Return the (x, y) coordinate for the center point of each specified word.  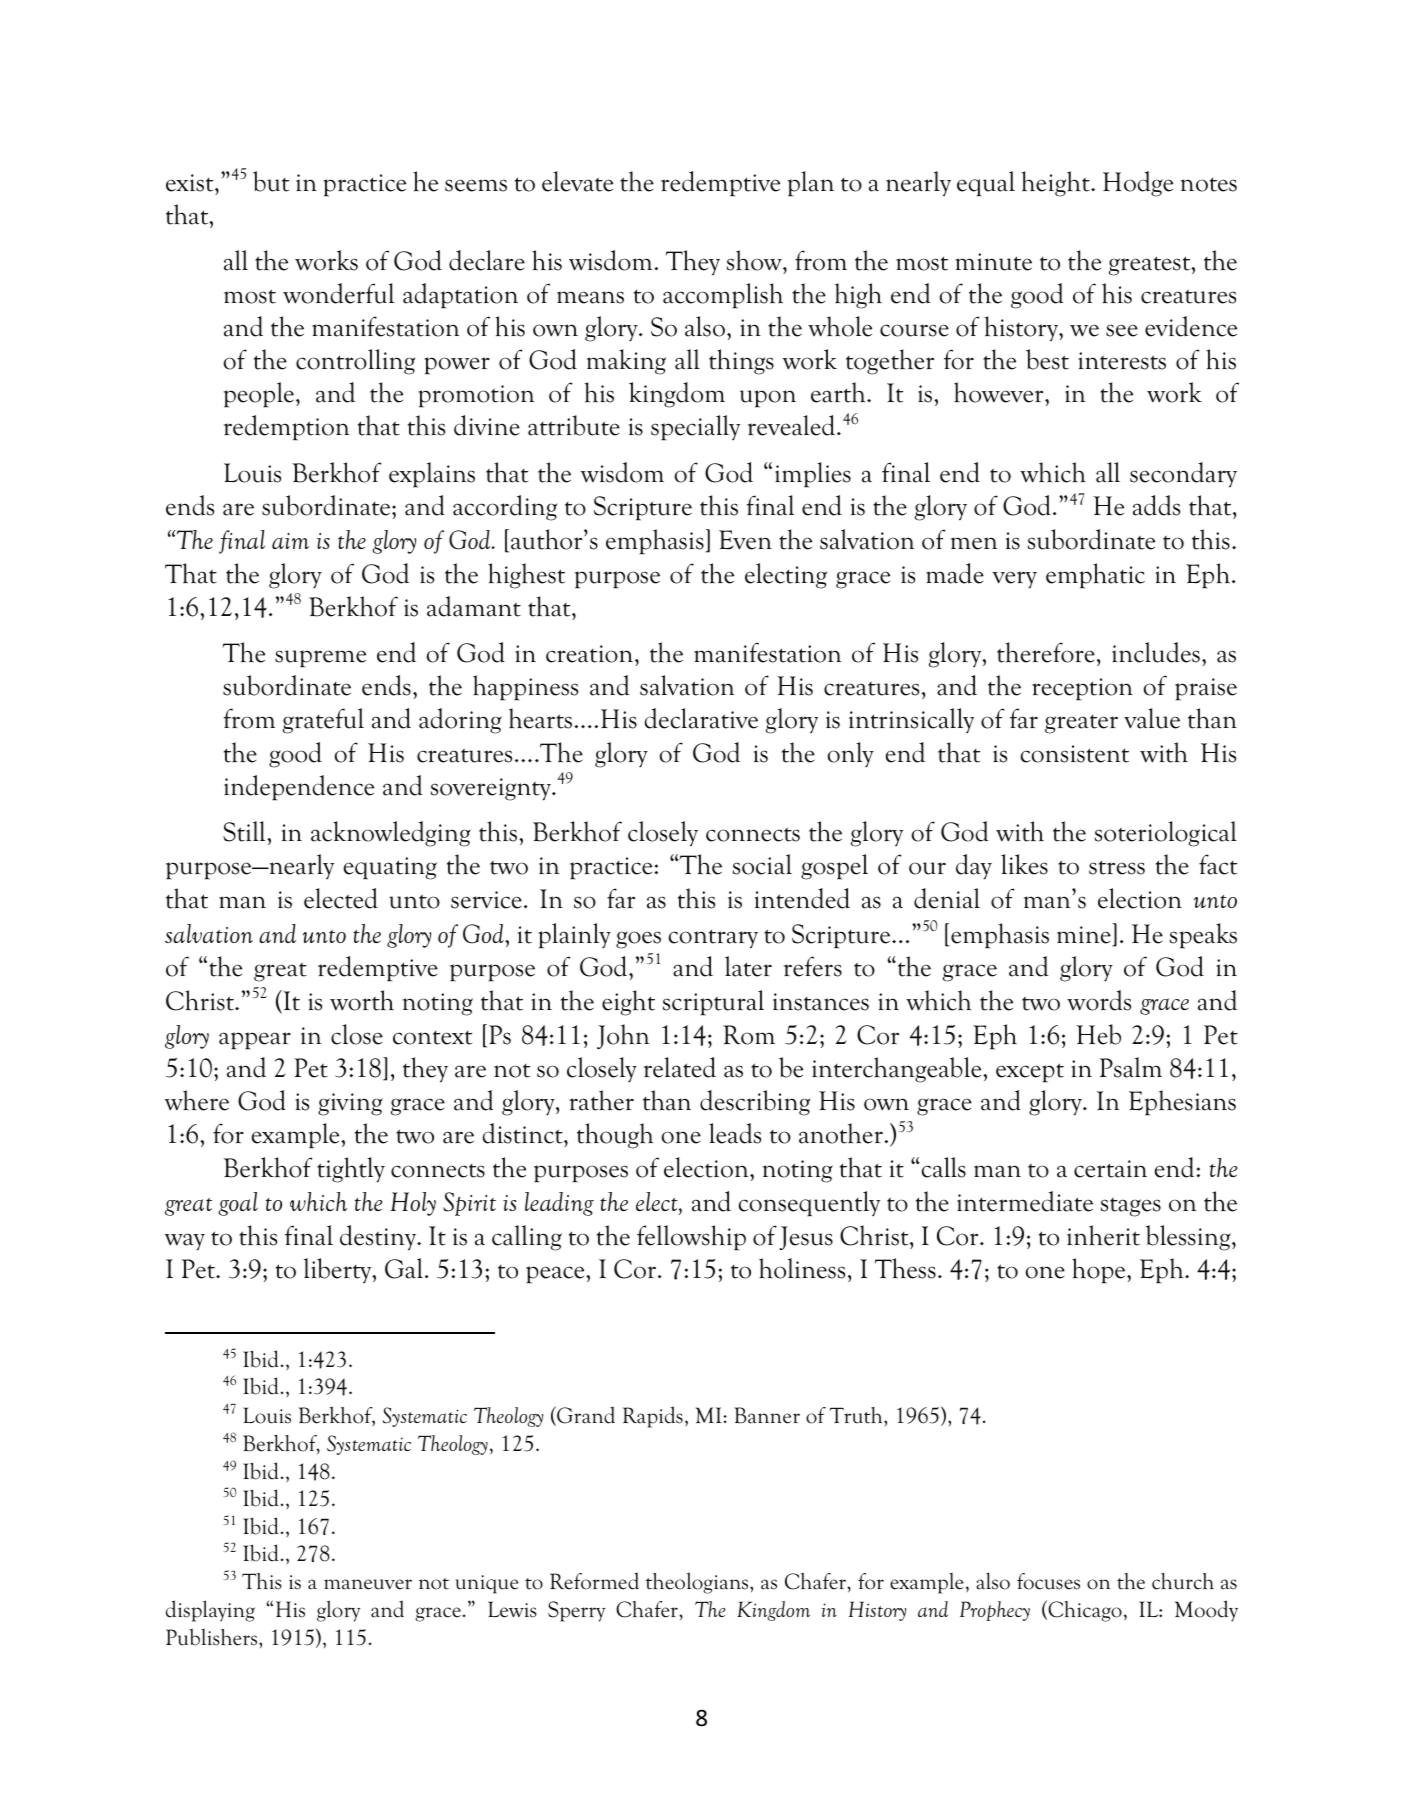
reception (1082, 689)
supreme (320, 659)
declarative (701, 718)
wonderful (338, 293)
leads (735, 1133)
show (755, 262)
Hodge (1138, 184)
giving (350, 1104)
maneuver (368, 1584)
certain (1110, 1169)
